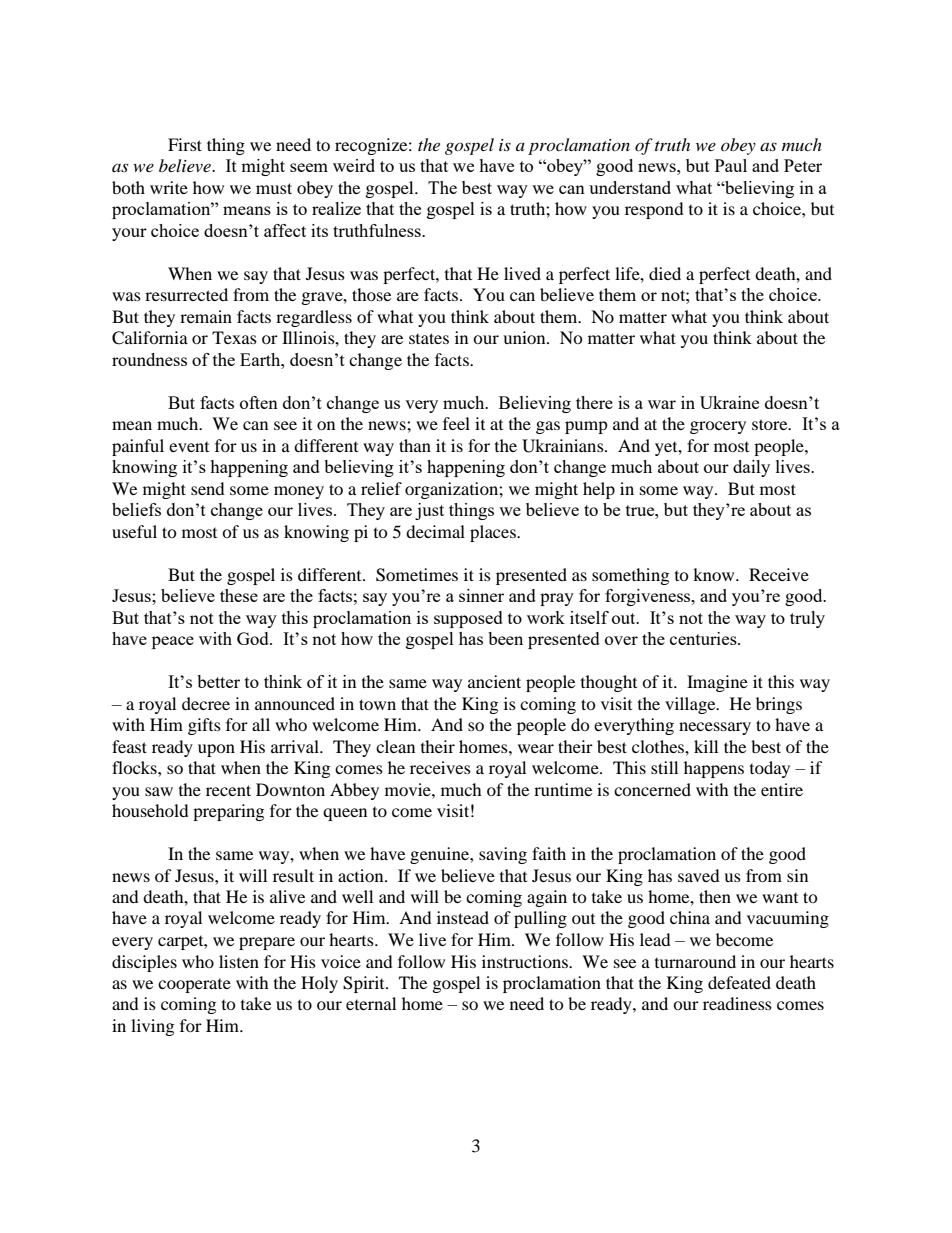 This screenshot has height=1233, width=952. Describe the element at coordinates (729, 402) in the screenshot. I see `Ukraine` at that location.
